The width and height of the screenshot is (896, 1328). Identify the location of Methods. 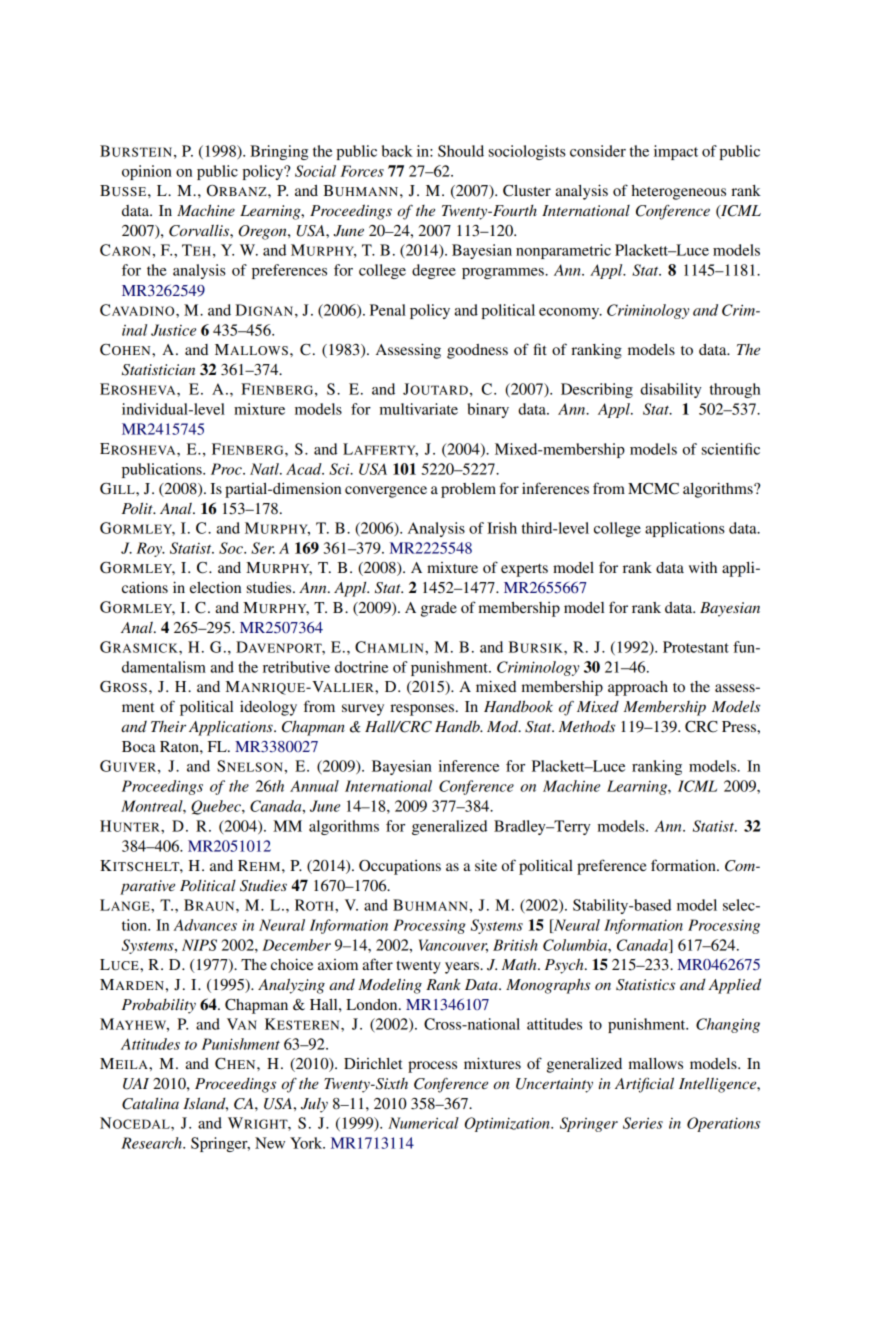
(587, 726).
